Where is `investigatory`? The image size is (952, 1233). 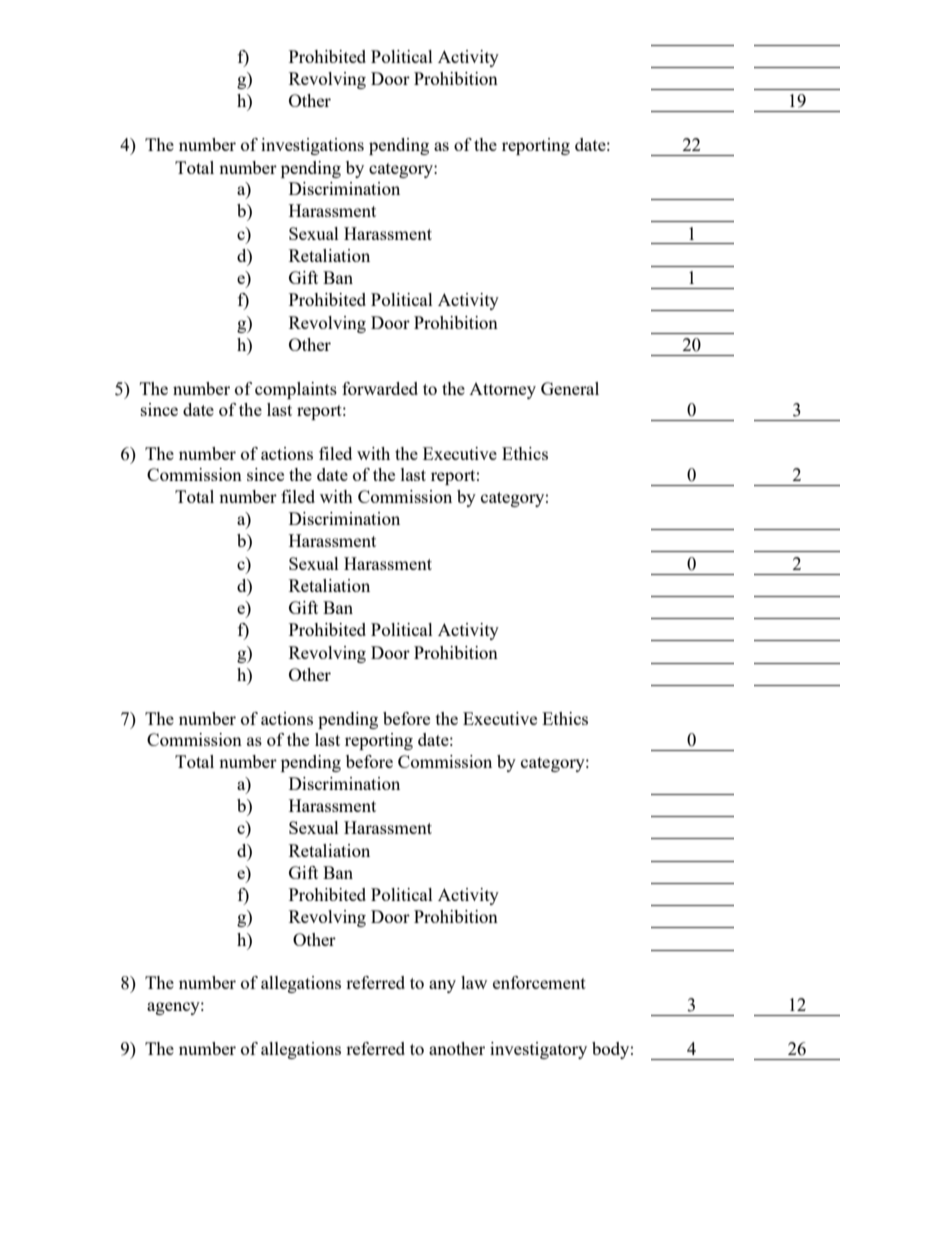 investigatory is located at coordinates (538, 1050).
